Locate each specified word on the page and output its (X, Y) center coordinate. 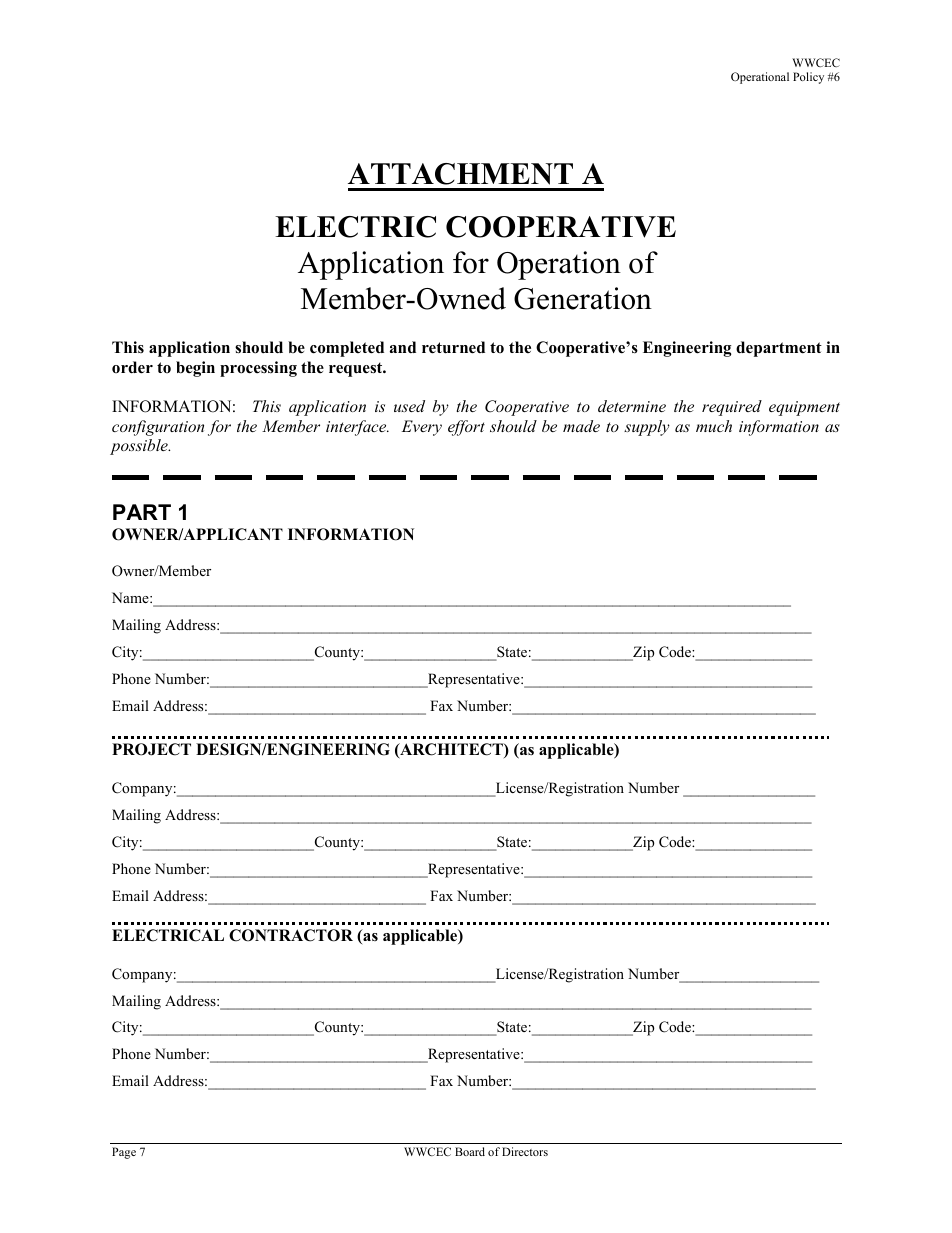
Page (124, 1153)
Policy (808, 78)
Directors (525, 1151)
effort (466, 428)
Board (470, 1151)
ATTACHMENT (460, 174)
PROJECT (151, 749)
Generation (583, 298)
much (714, 426)
